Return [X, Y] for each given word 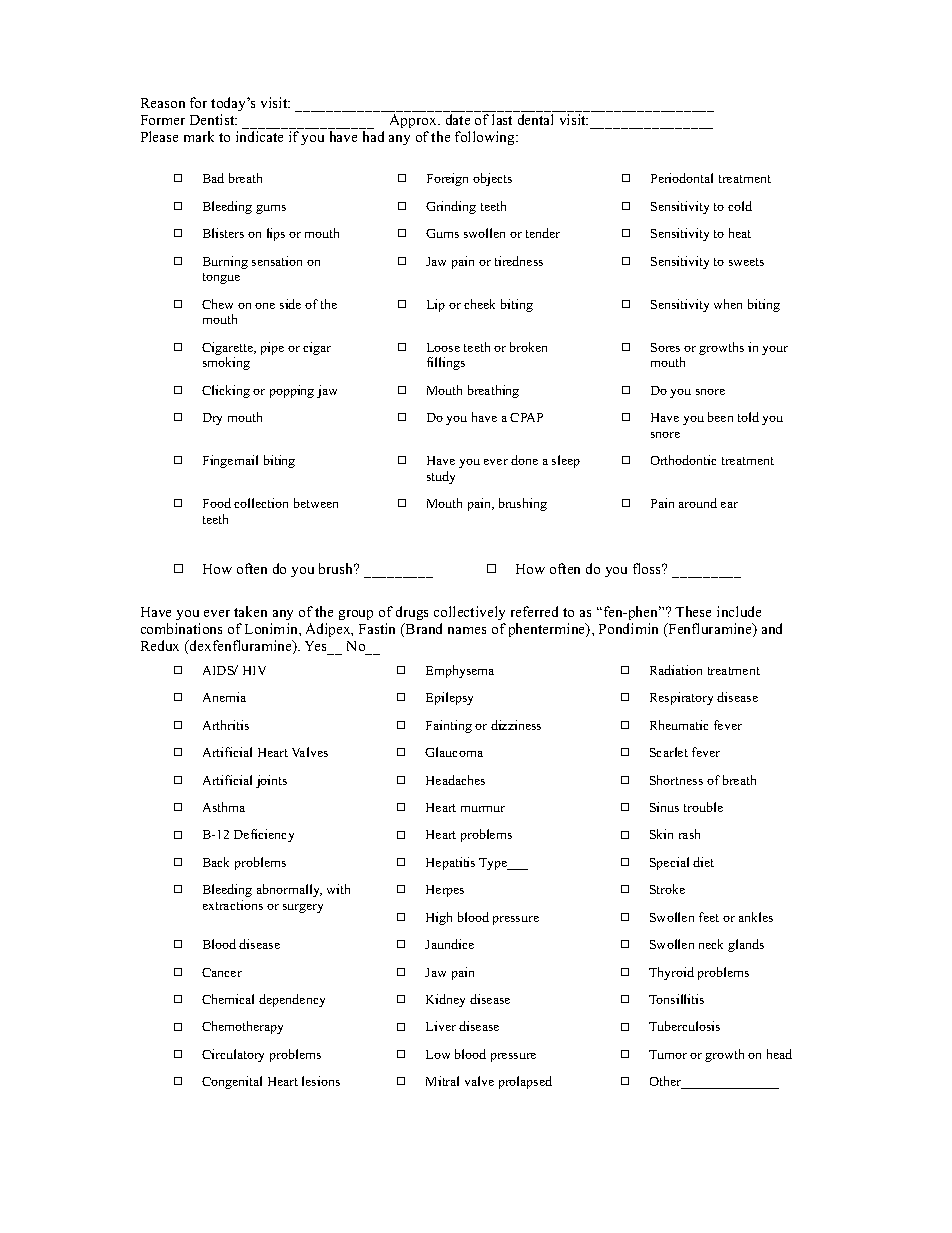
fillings [446, 363]
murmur [483, 809]
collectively [469, 613]
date [458, 119]
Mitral [442, 1081]
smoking [226, 363]
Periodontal [682, 178]
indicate [259, 136]
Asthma [224, 807]
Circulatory [233, 1055]
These [693, 611]
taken [250, 611]
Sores [665, 347]
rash [689, 834]
